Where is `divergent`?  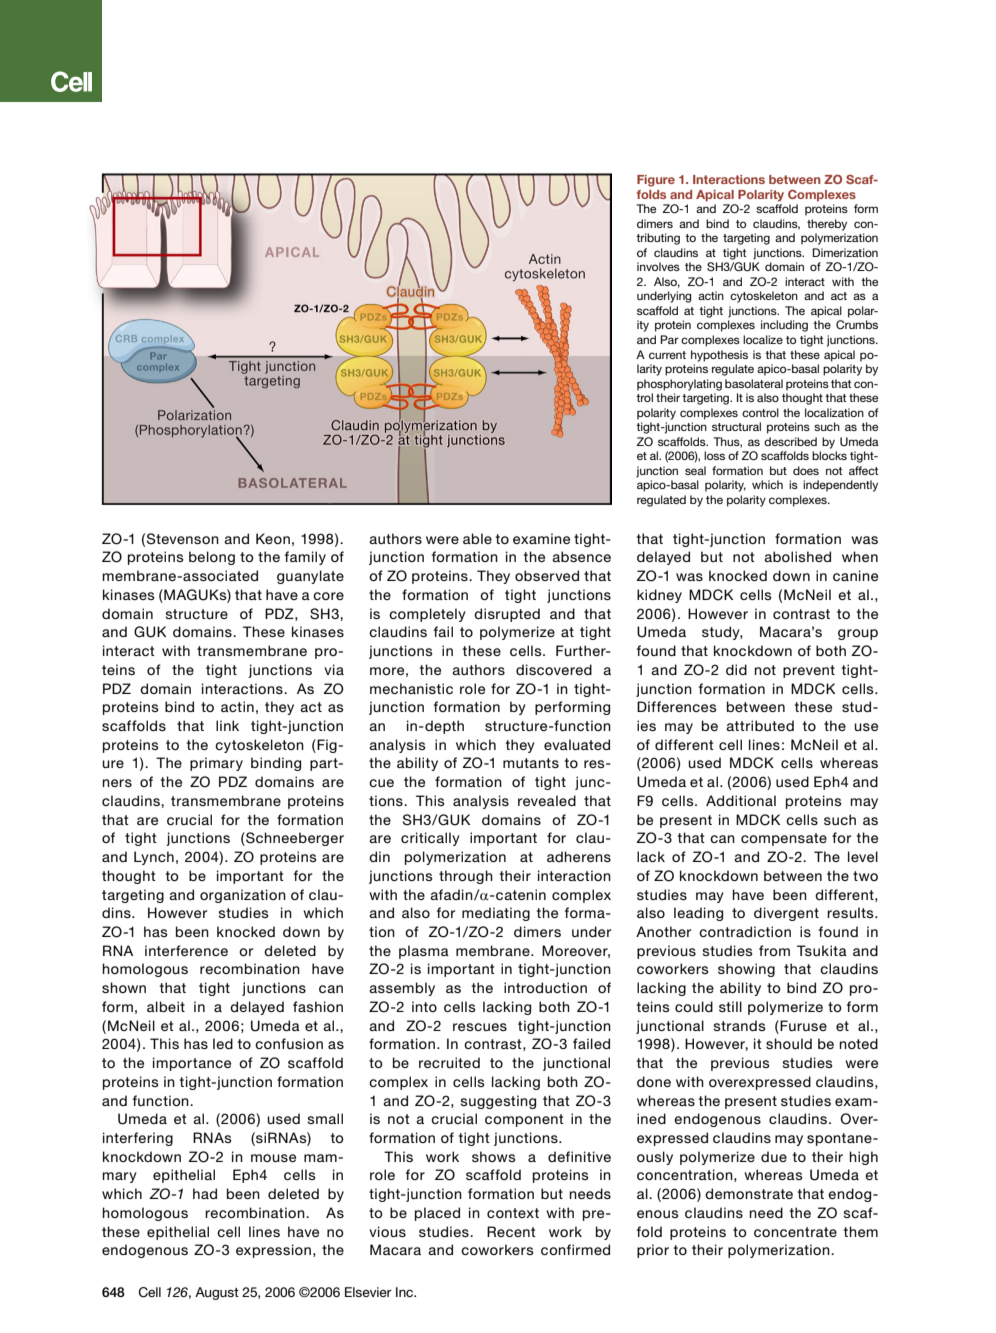 divergent is located at coordinates (786, 914).
